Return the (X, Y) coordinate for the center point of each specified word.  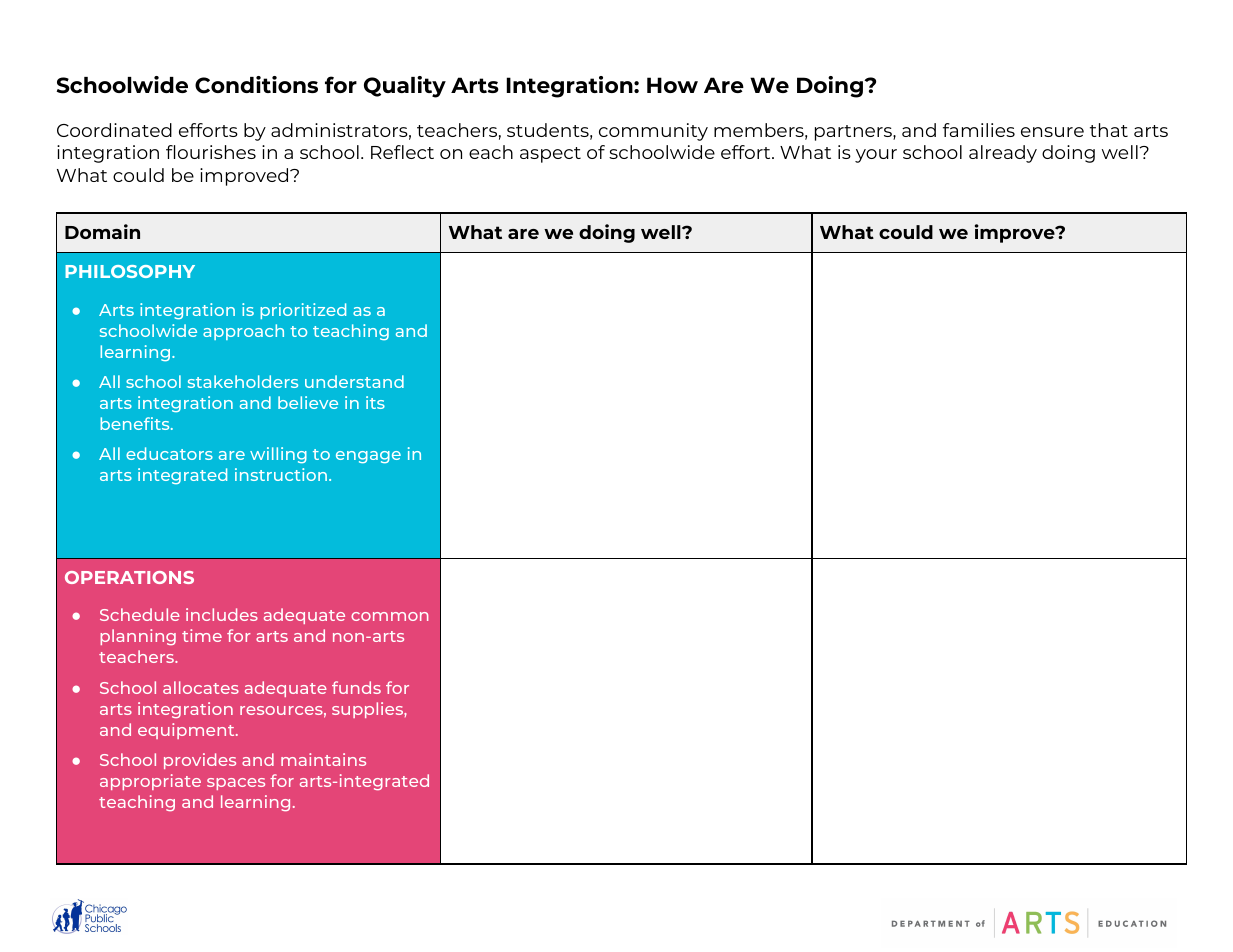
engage (368, 457)
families (979, 130)
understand (354, 381)
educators (169, 453)
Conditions (256, 85)
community (653, 132)
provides (200, 761)
